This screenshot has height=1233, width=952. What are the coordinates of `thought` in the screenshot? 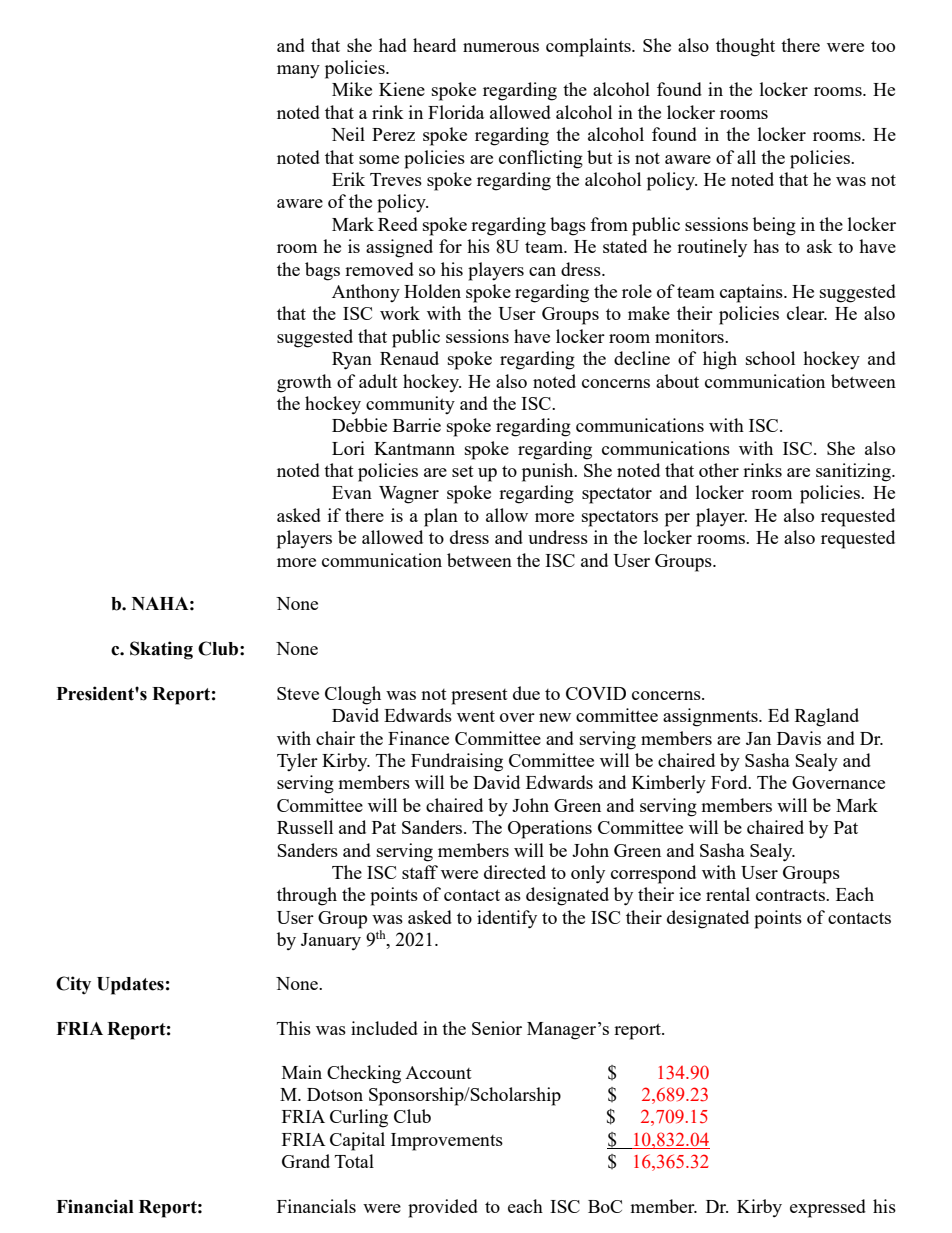 It's located at (745, 47).
